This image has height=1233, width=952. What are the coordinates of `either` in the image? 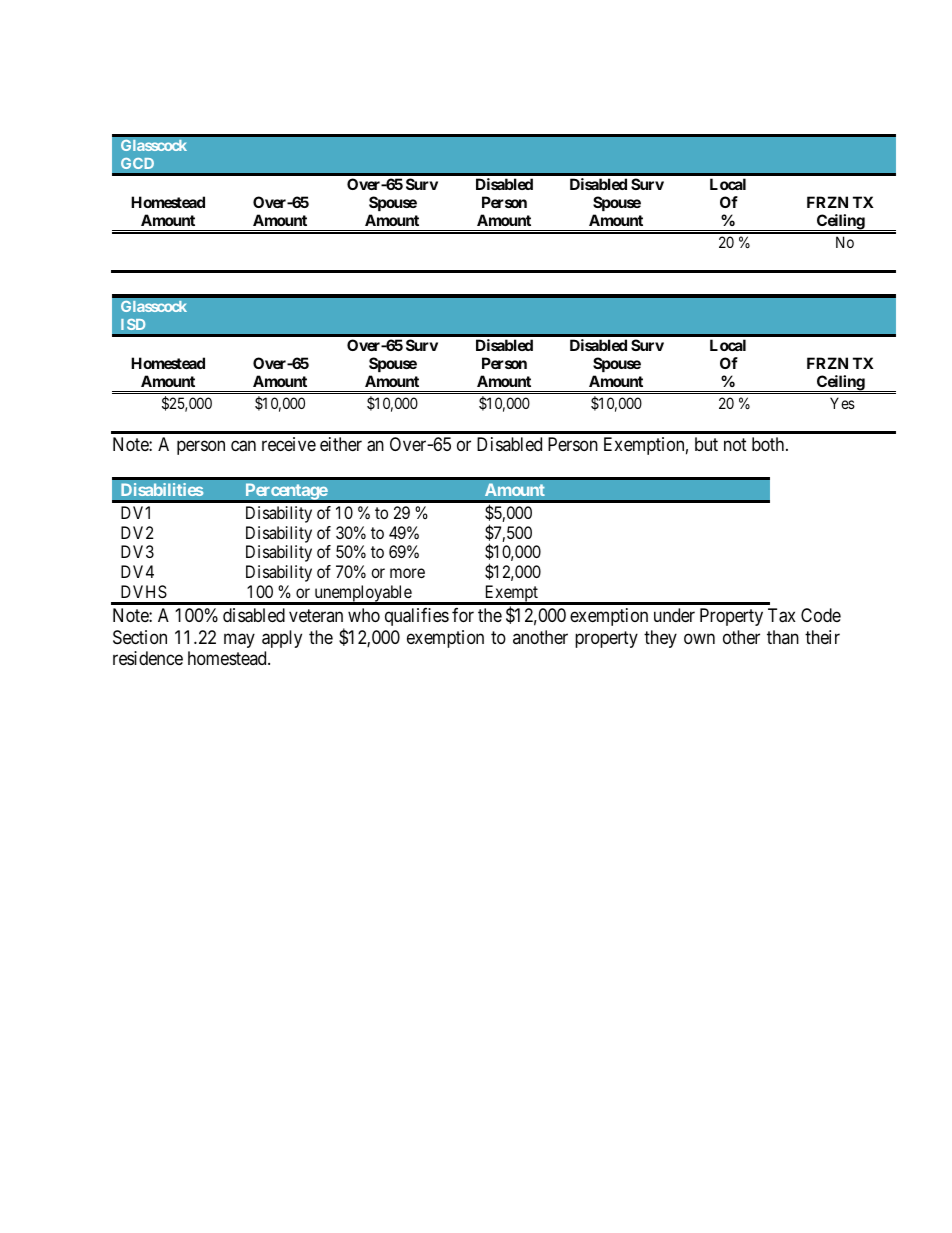 It's located at (341, 444).
